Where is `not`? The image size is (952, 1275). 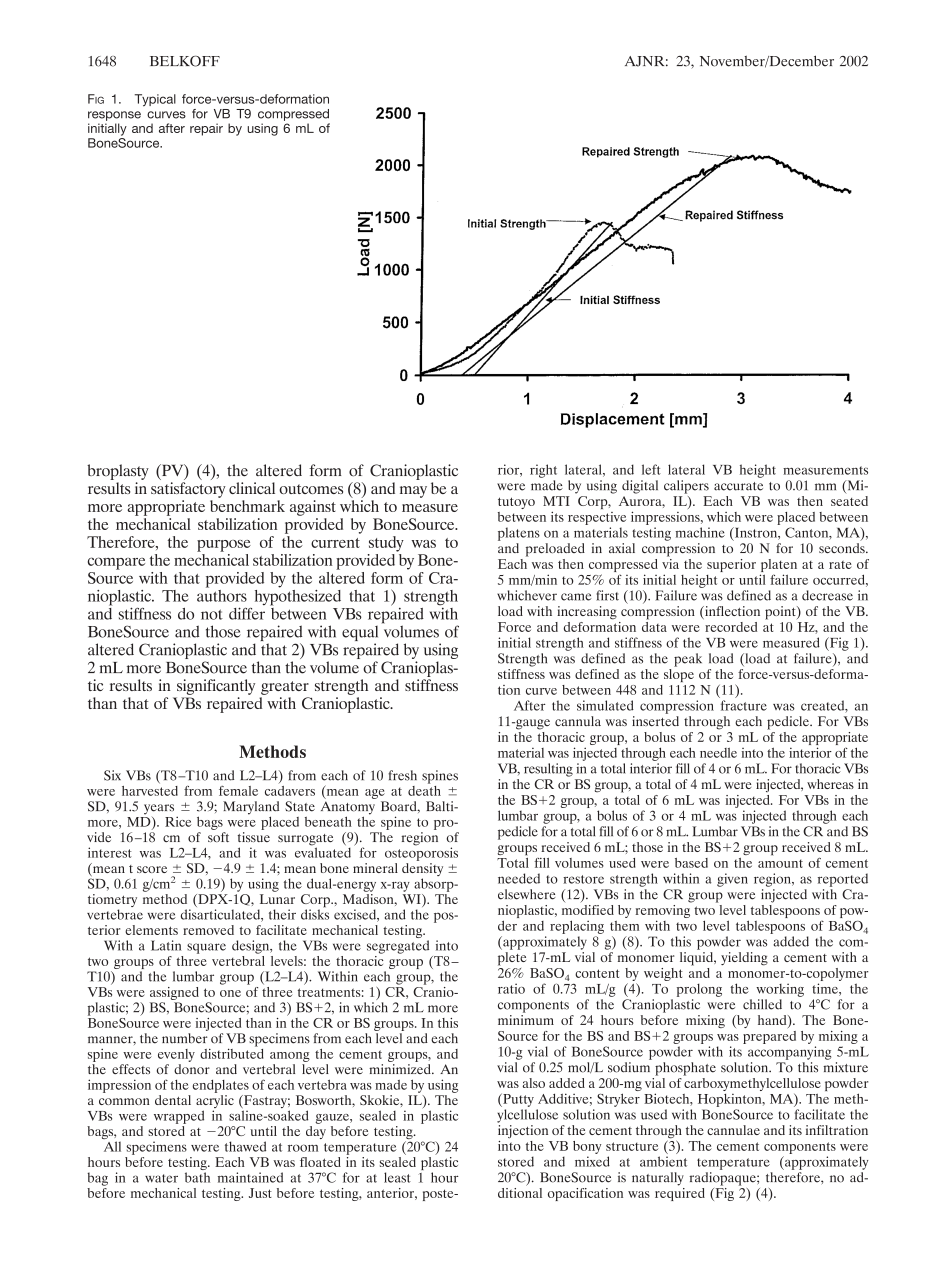 not is located at coordinates (212, 614).
